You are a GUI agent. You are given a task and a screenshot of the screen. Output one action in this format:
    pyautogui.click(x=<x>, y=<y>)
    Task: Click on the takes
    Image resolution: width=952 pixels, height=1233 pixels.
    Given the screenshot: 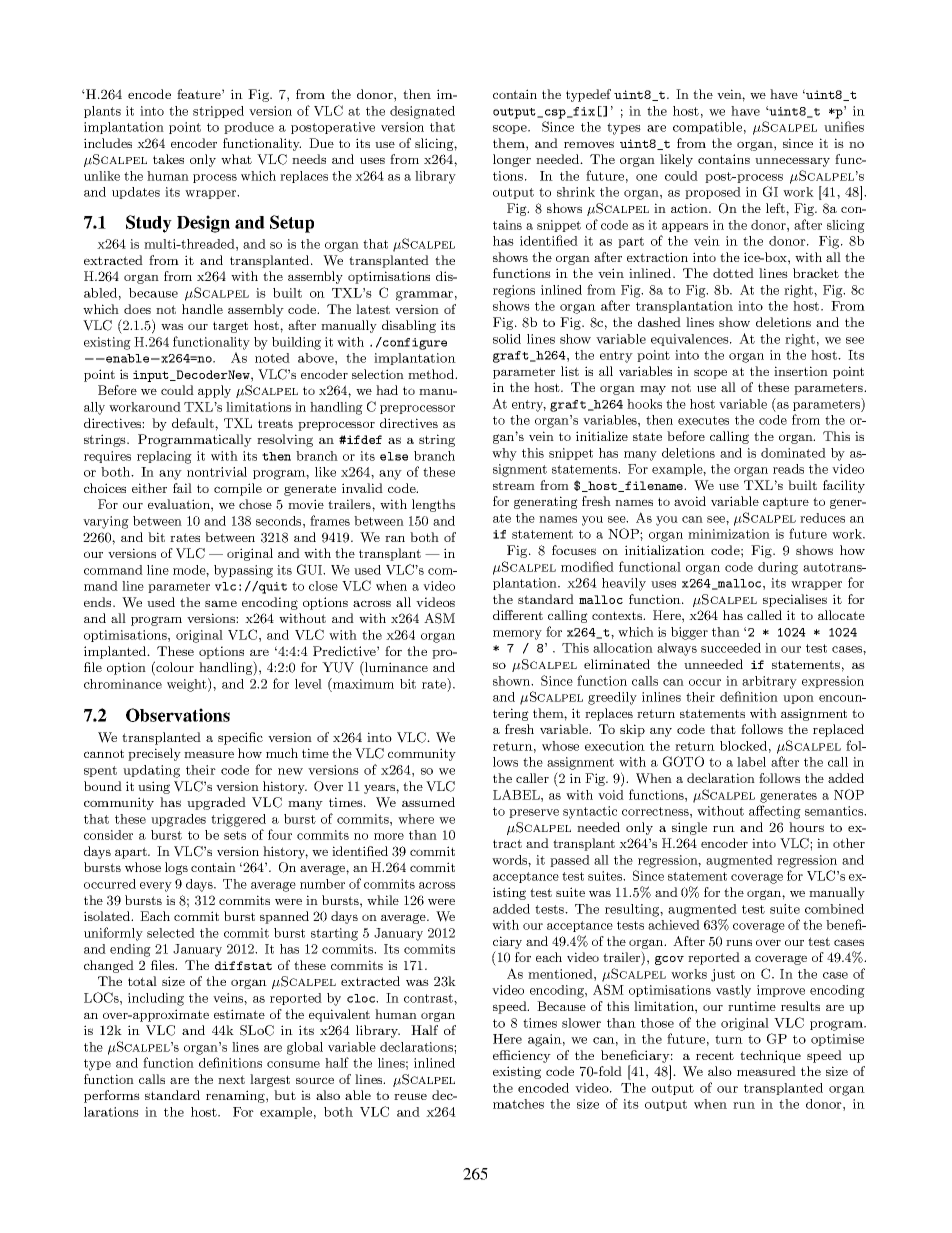 What is the action you would take?
    pyautogui.click(x=168, y=159)
